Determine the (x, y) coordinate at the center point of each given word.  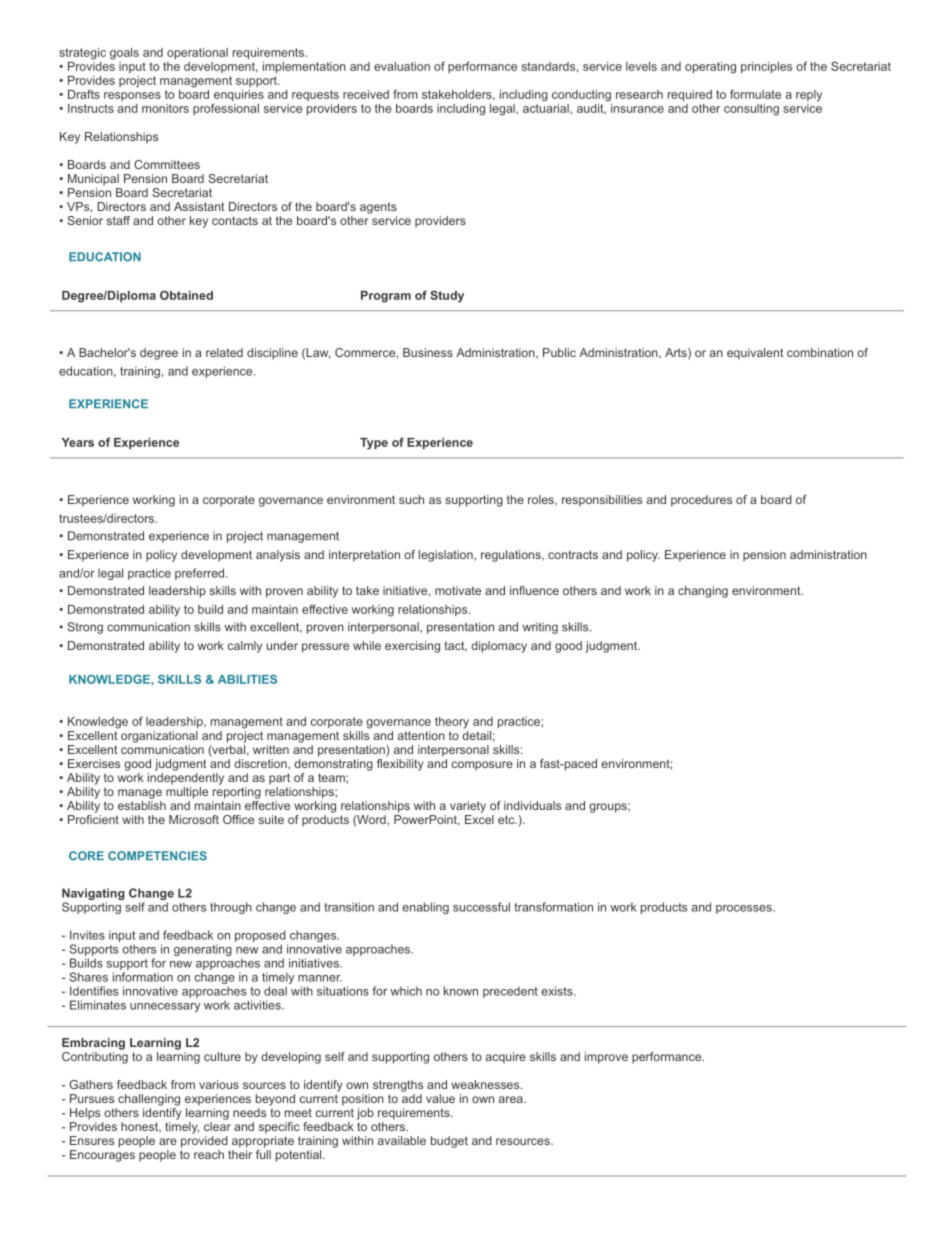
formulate (755, 94)
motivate (458, 590)
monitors (165, 108)
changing (703, 592)
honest (141, 1127)
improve (606, 1058)
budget (449, 1142)
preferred (201, 574)
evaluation (402, 66)
